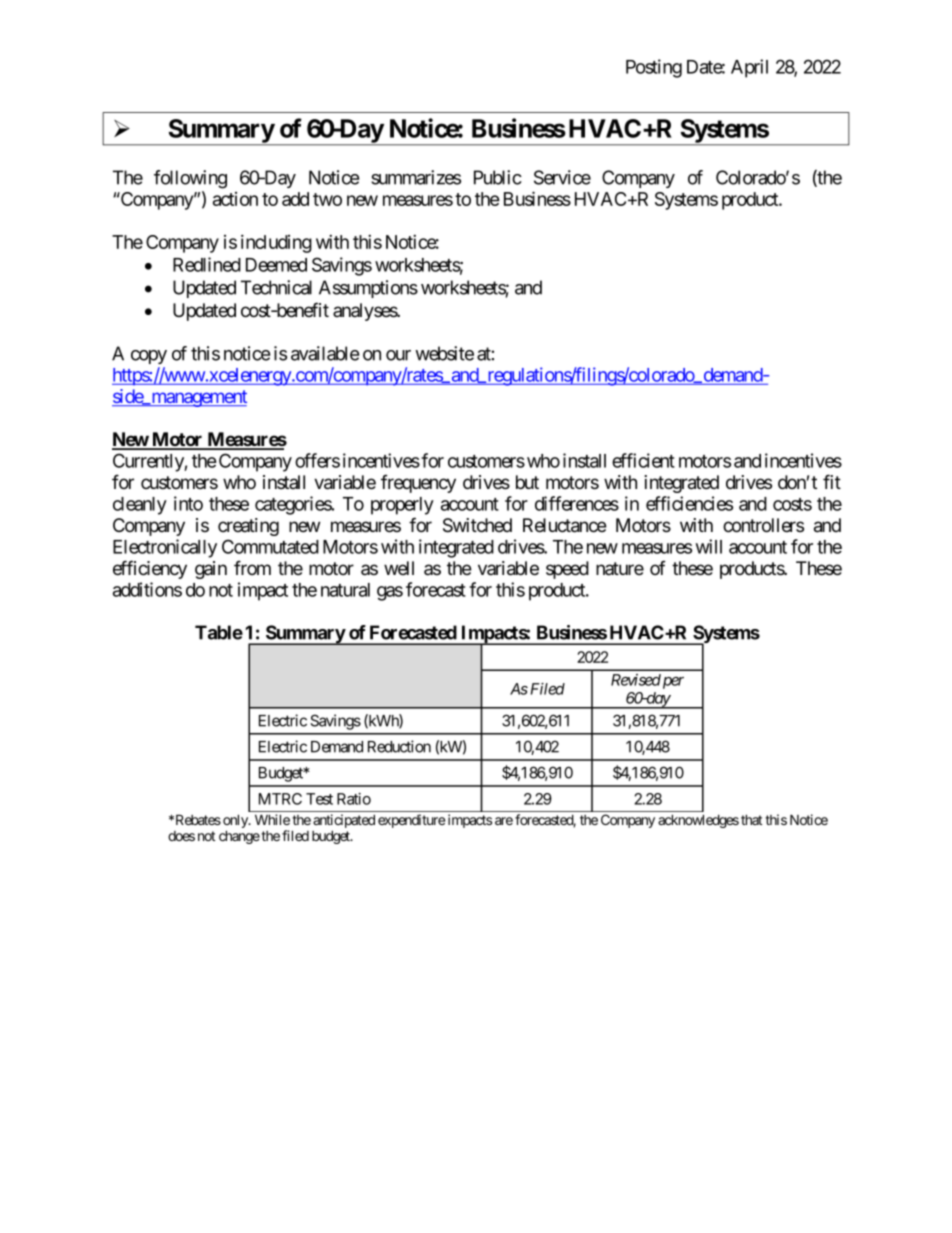 This page has height=1233, width=952. Describe the element at coordinates (643, 460) in the page. I see `efficient` at that location.
